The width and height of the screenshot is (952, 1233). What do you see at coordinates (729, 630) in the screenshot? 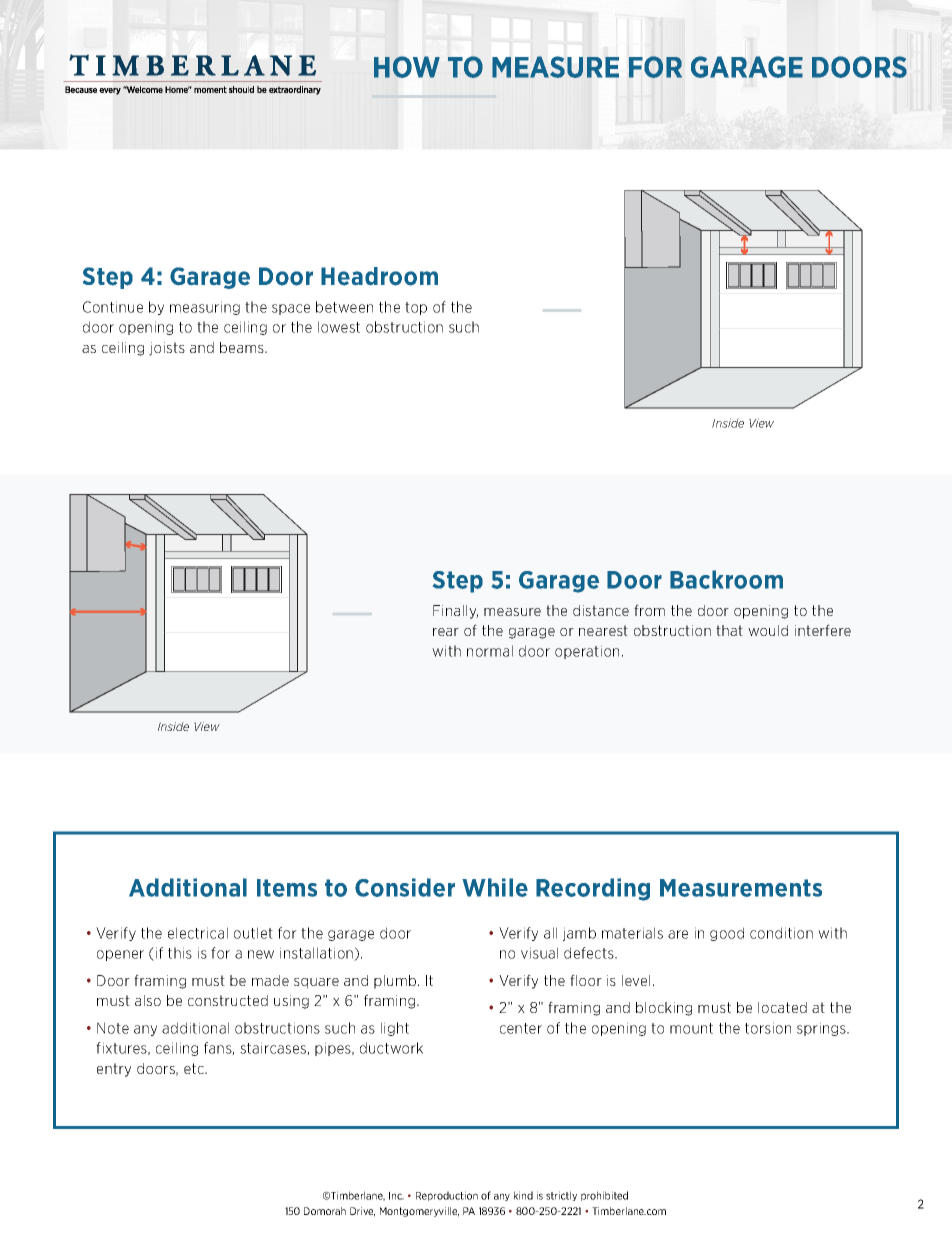
I see `that` at bounding box center [729, 630].
